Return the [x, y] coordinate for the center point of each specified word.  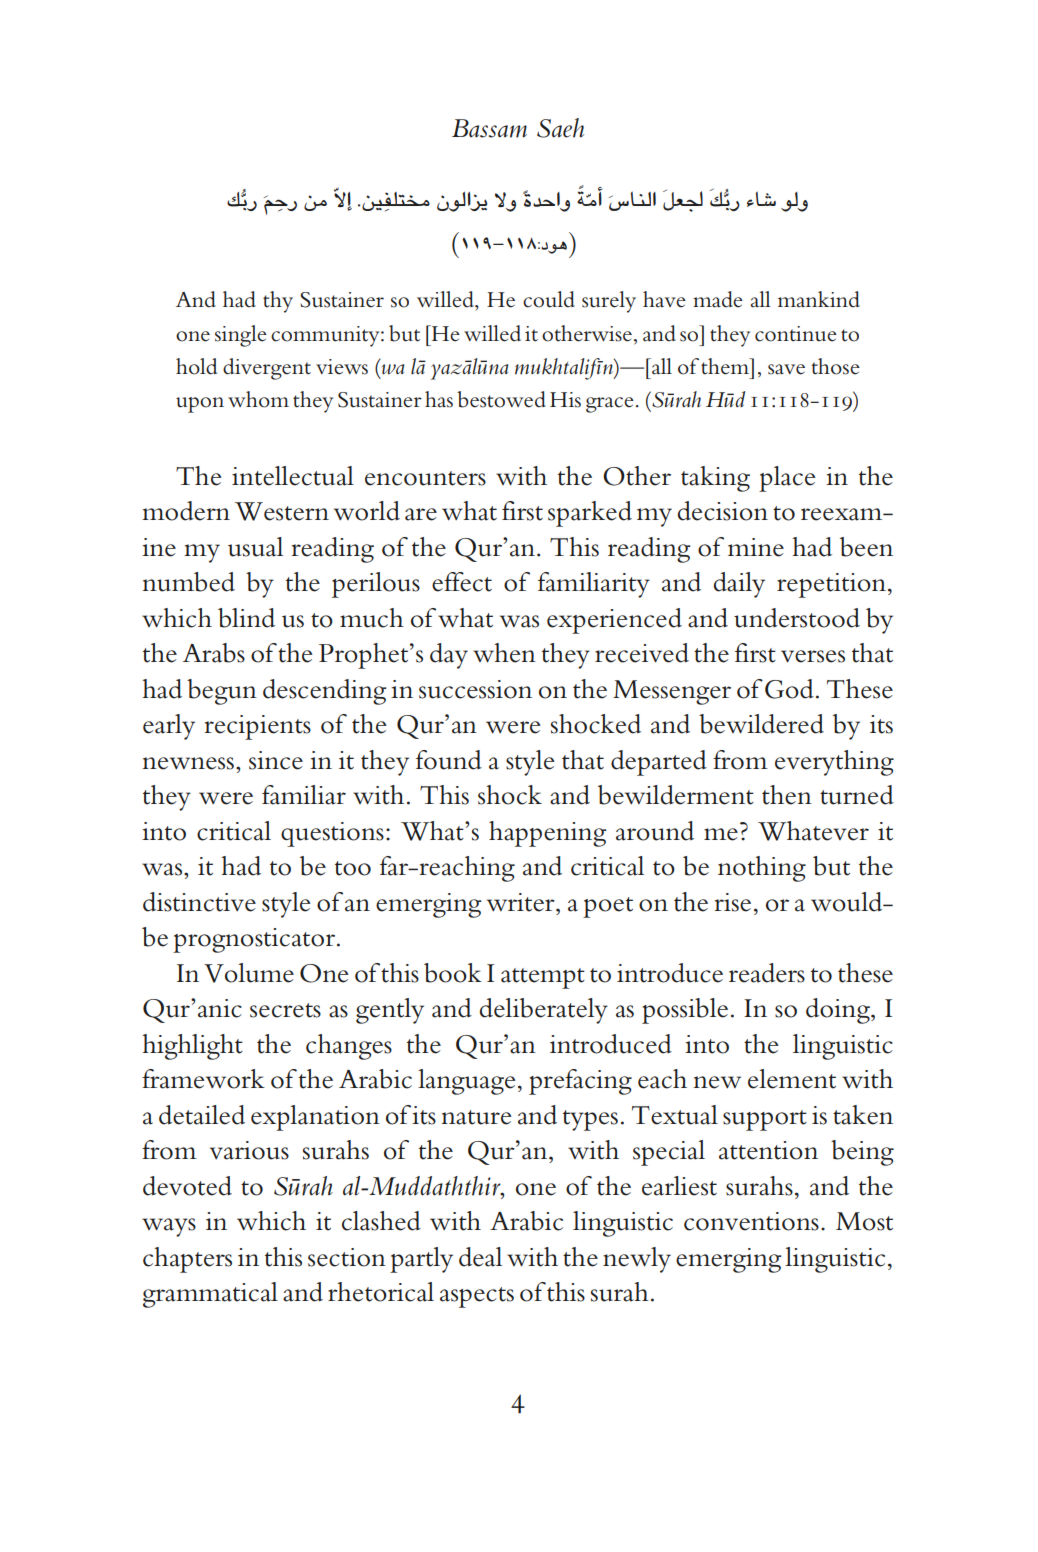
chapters [187, 1260]
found [449, 760]
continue [796, 334]
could [549, 299]
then [787, 795]
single [241, 336]
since [276, 760]
